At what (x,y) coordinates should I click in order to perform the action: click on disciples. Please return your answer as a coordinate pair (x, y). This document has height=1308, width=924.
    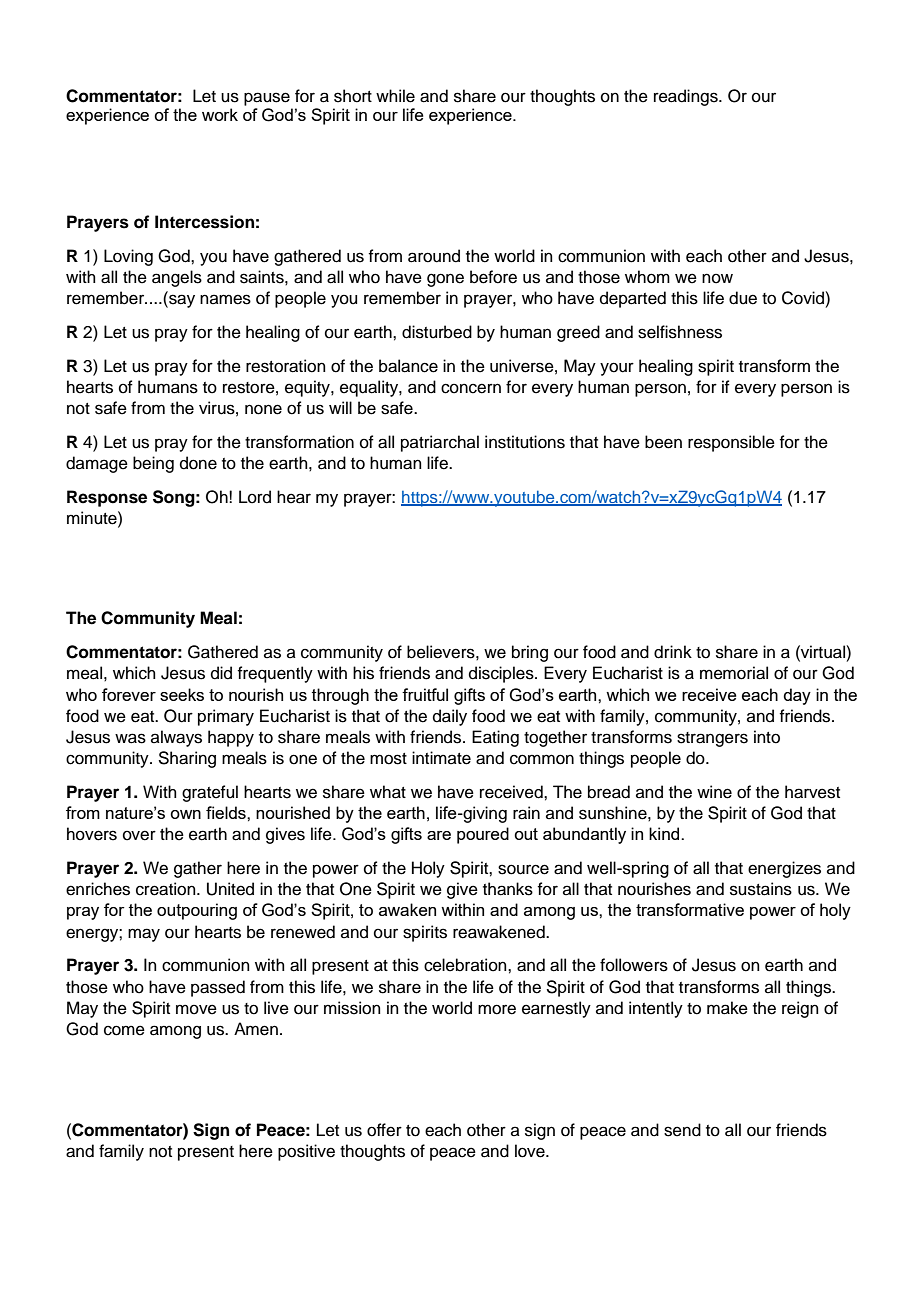
    Looking at the image, I should click on (502, 674).
